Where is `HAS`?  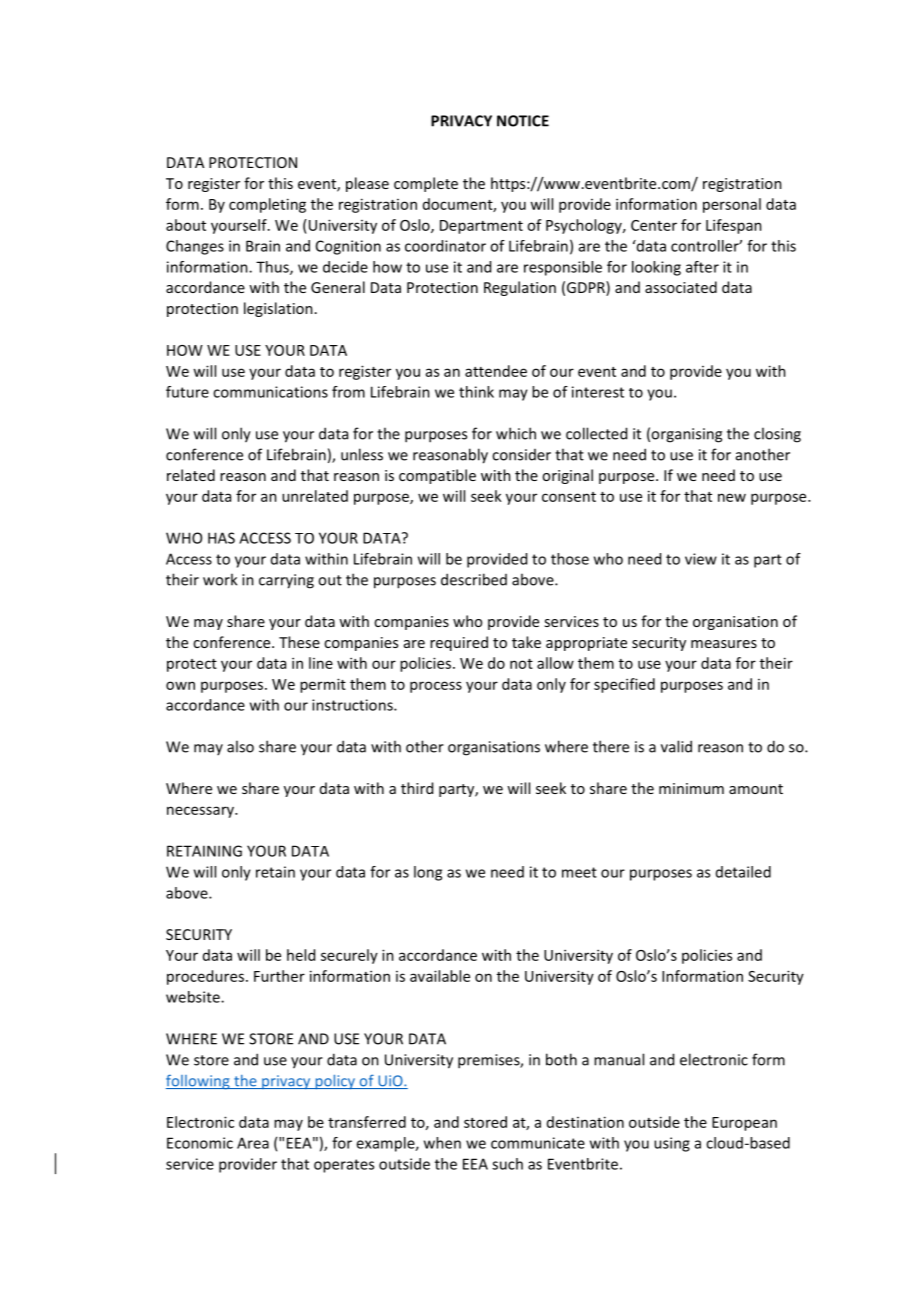
HAS is located at coordinates (221, 538).
